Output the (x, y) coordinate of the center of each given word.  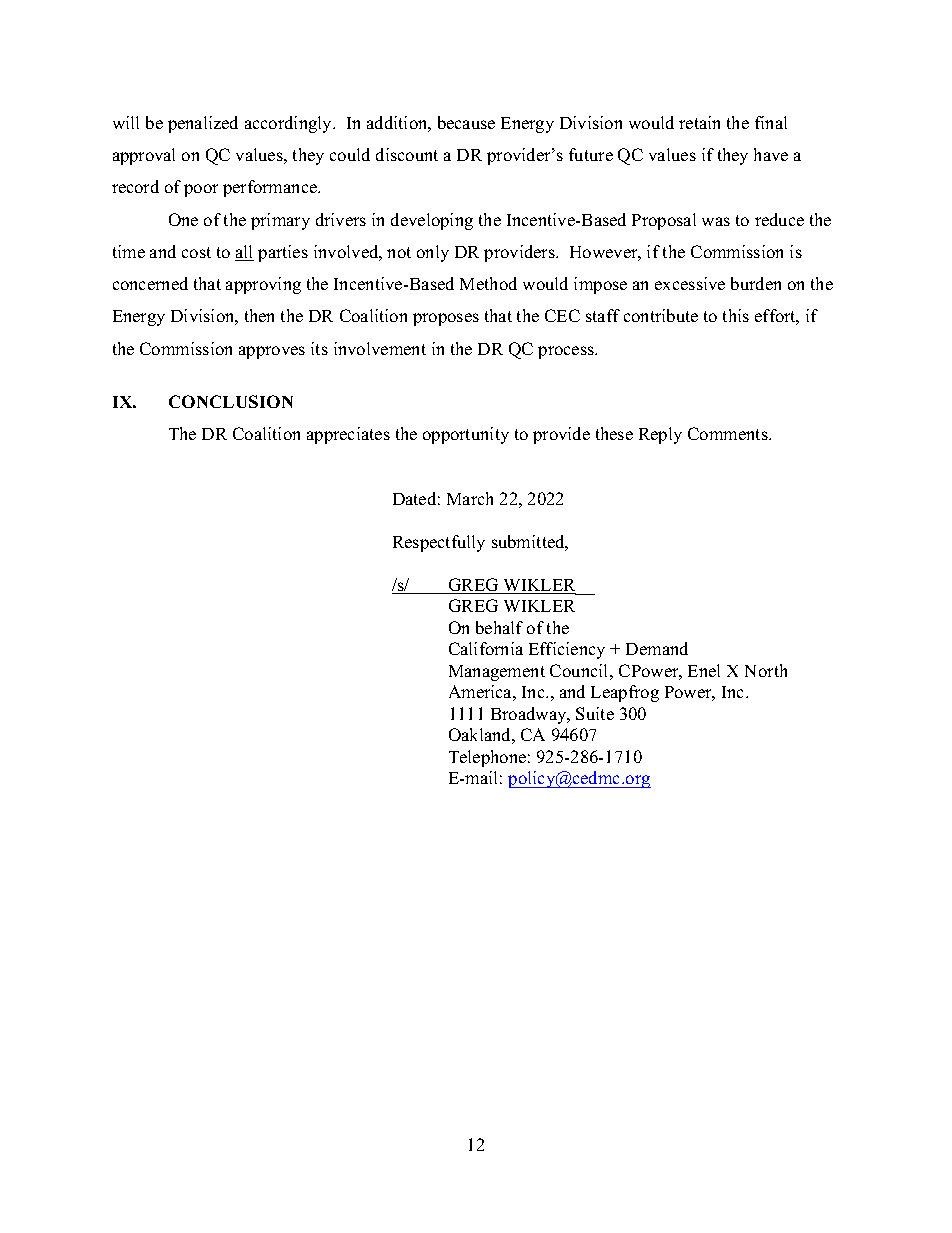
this (736, 315)
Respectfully (439, 543)
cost (196, 252)
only (433, 253)
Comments (729, 433)
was (716, 221)
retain (699, 122)
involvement (380, 348)
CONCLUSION (231, 401)
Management (497, 673)
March (470, 498)
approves (272, 352)
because (466, 122)
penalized (203, 124)
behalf (499, 627)
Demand (657, 648)
